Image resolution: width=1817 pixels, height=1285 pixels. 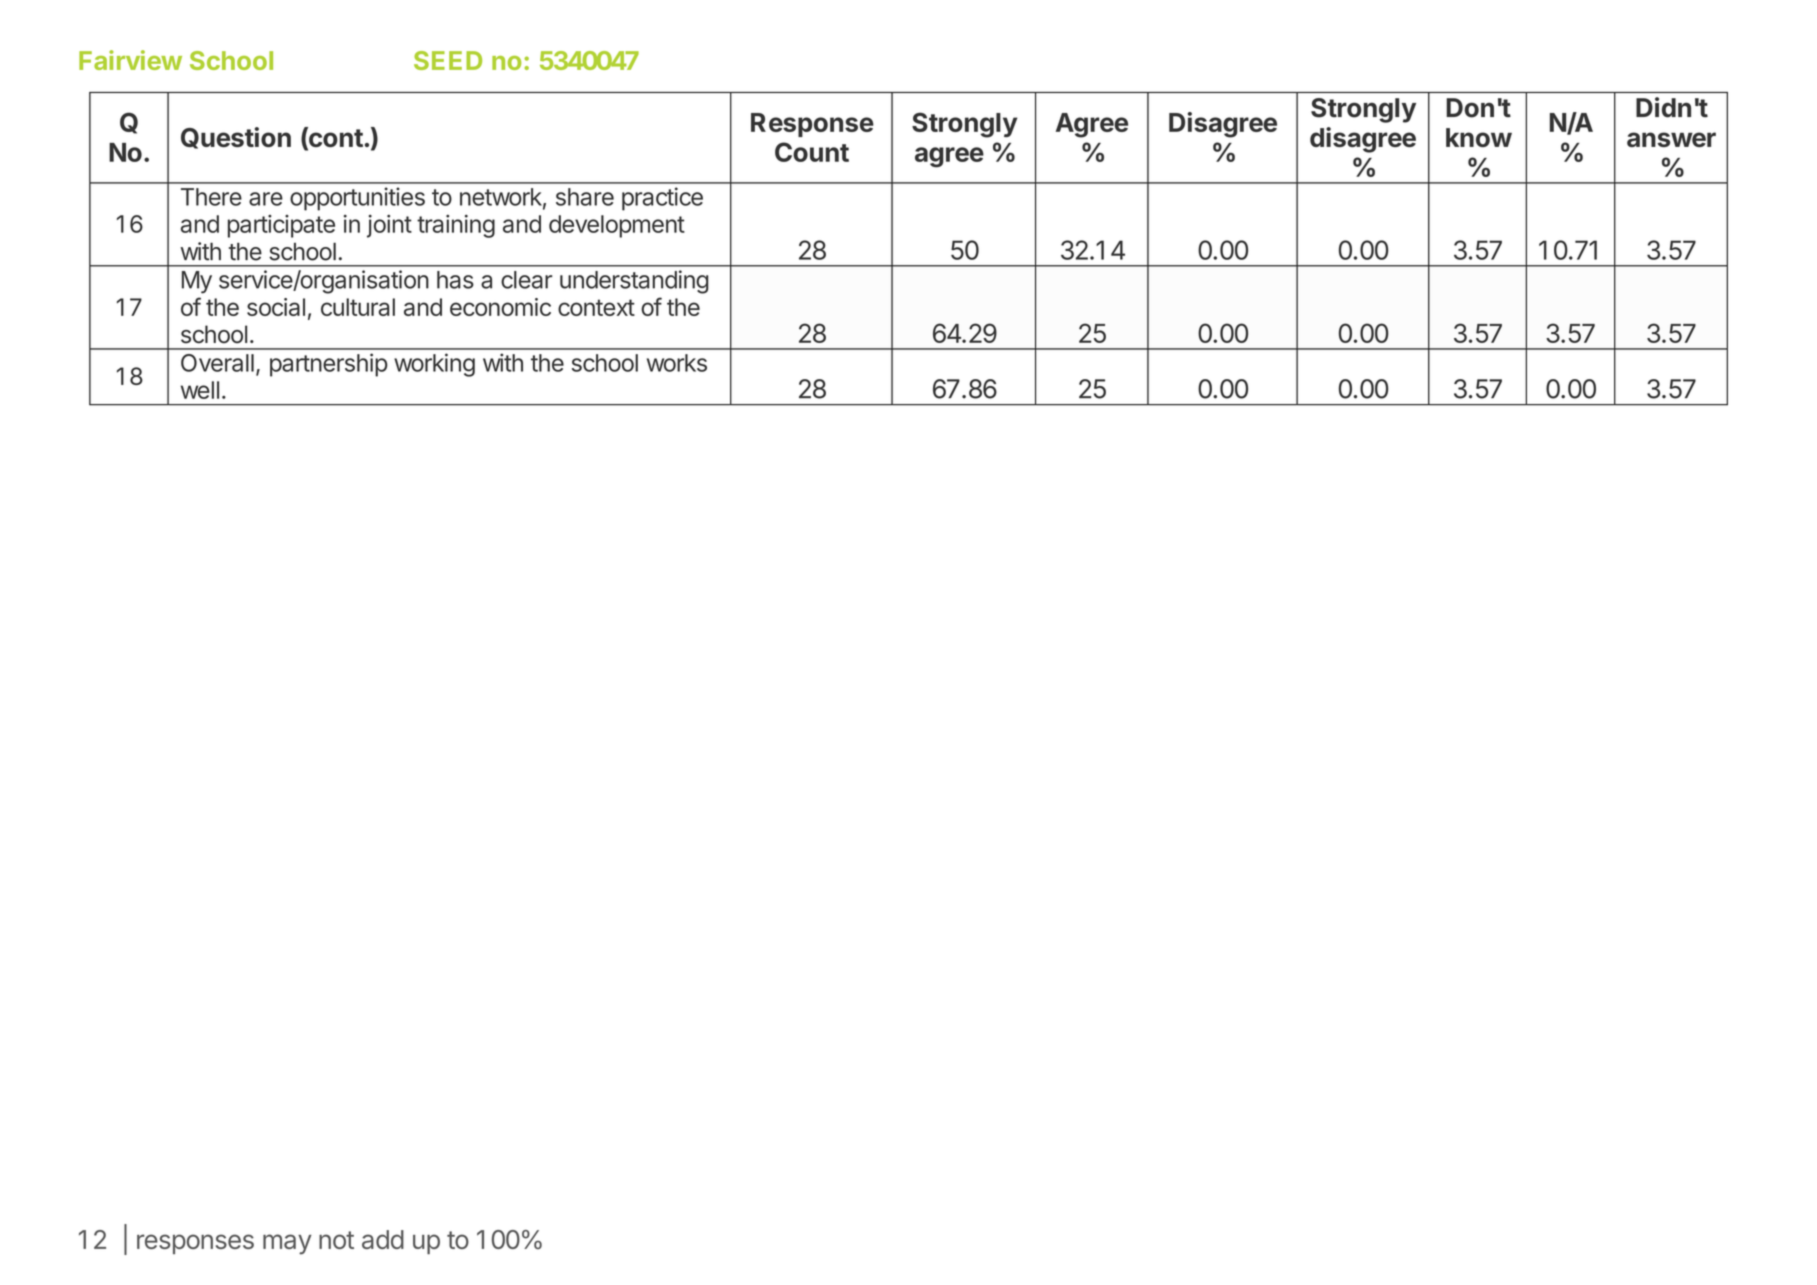 I want to click on economic, so click(x=500, y=307).
